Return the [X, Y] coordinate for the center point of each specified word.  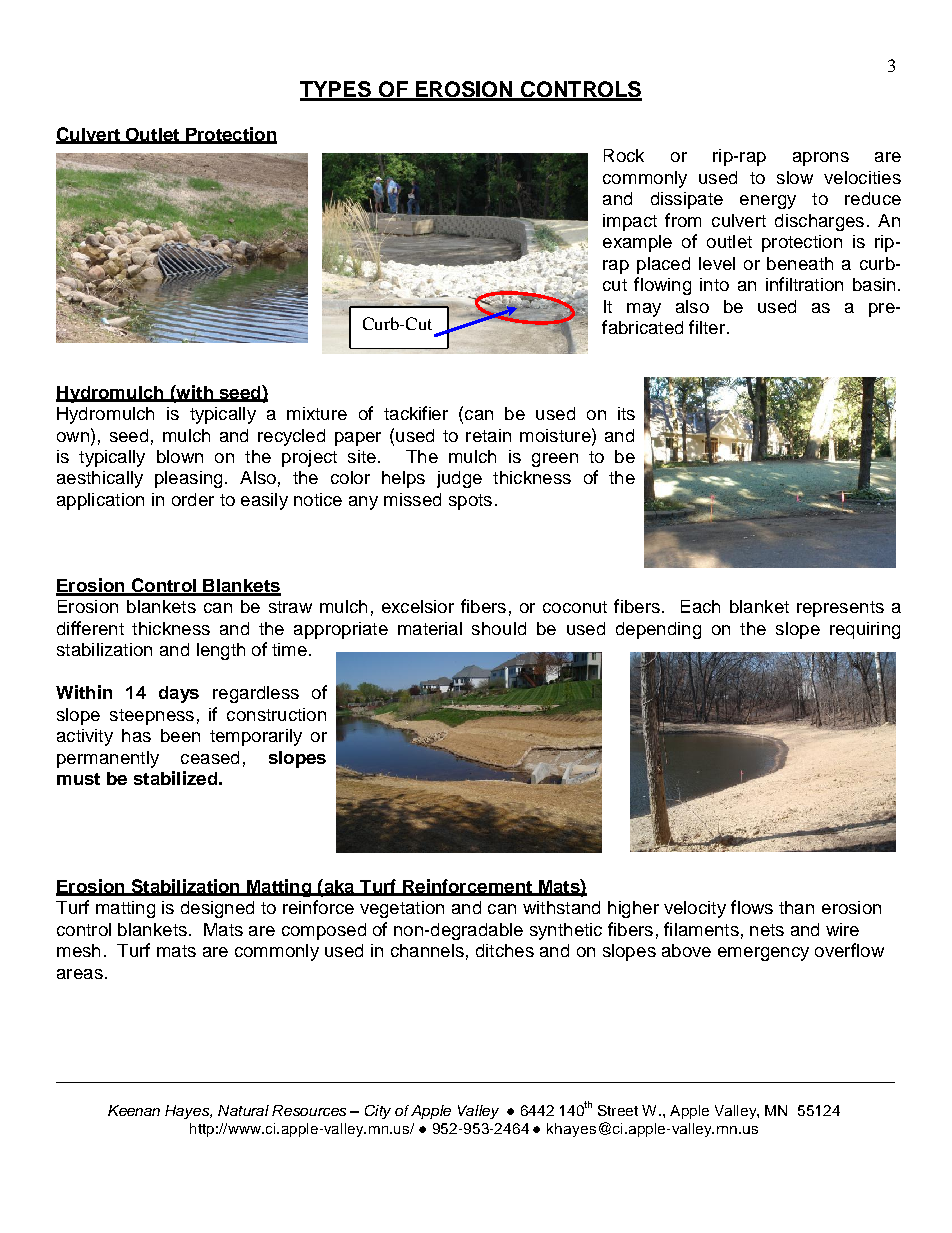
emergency [763, 954]
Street [618, 1110]
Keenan [134, 1110]
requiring [865, 630]
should [499, 628]
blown [180, 456]
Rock [624, 155]
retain [488, 435]
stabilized [175, 778]
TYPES [336, 90]
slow [795, 177]
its [626, 413]
